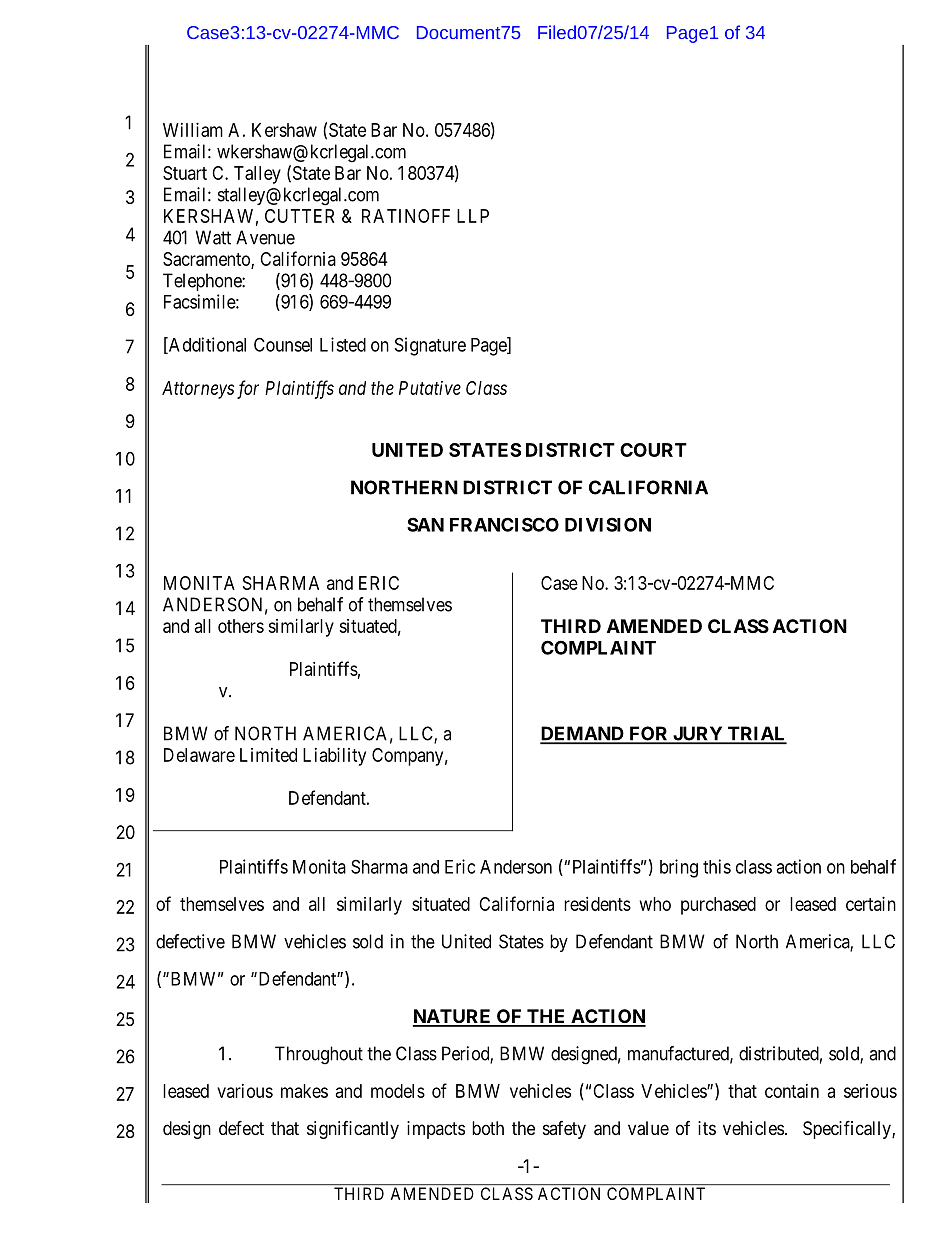 The image size is (952, 1233). Describe the element at coordinates (608, 524) in the screenshot. I see `DIVISION` at that location.
